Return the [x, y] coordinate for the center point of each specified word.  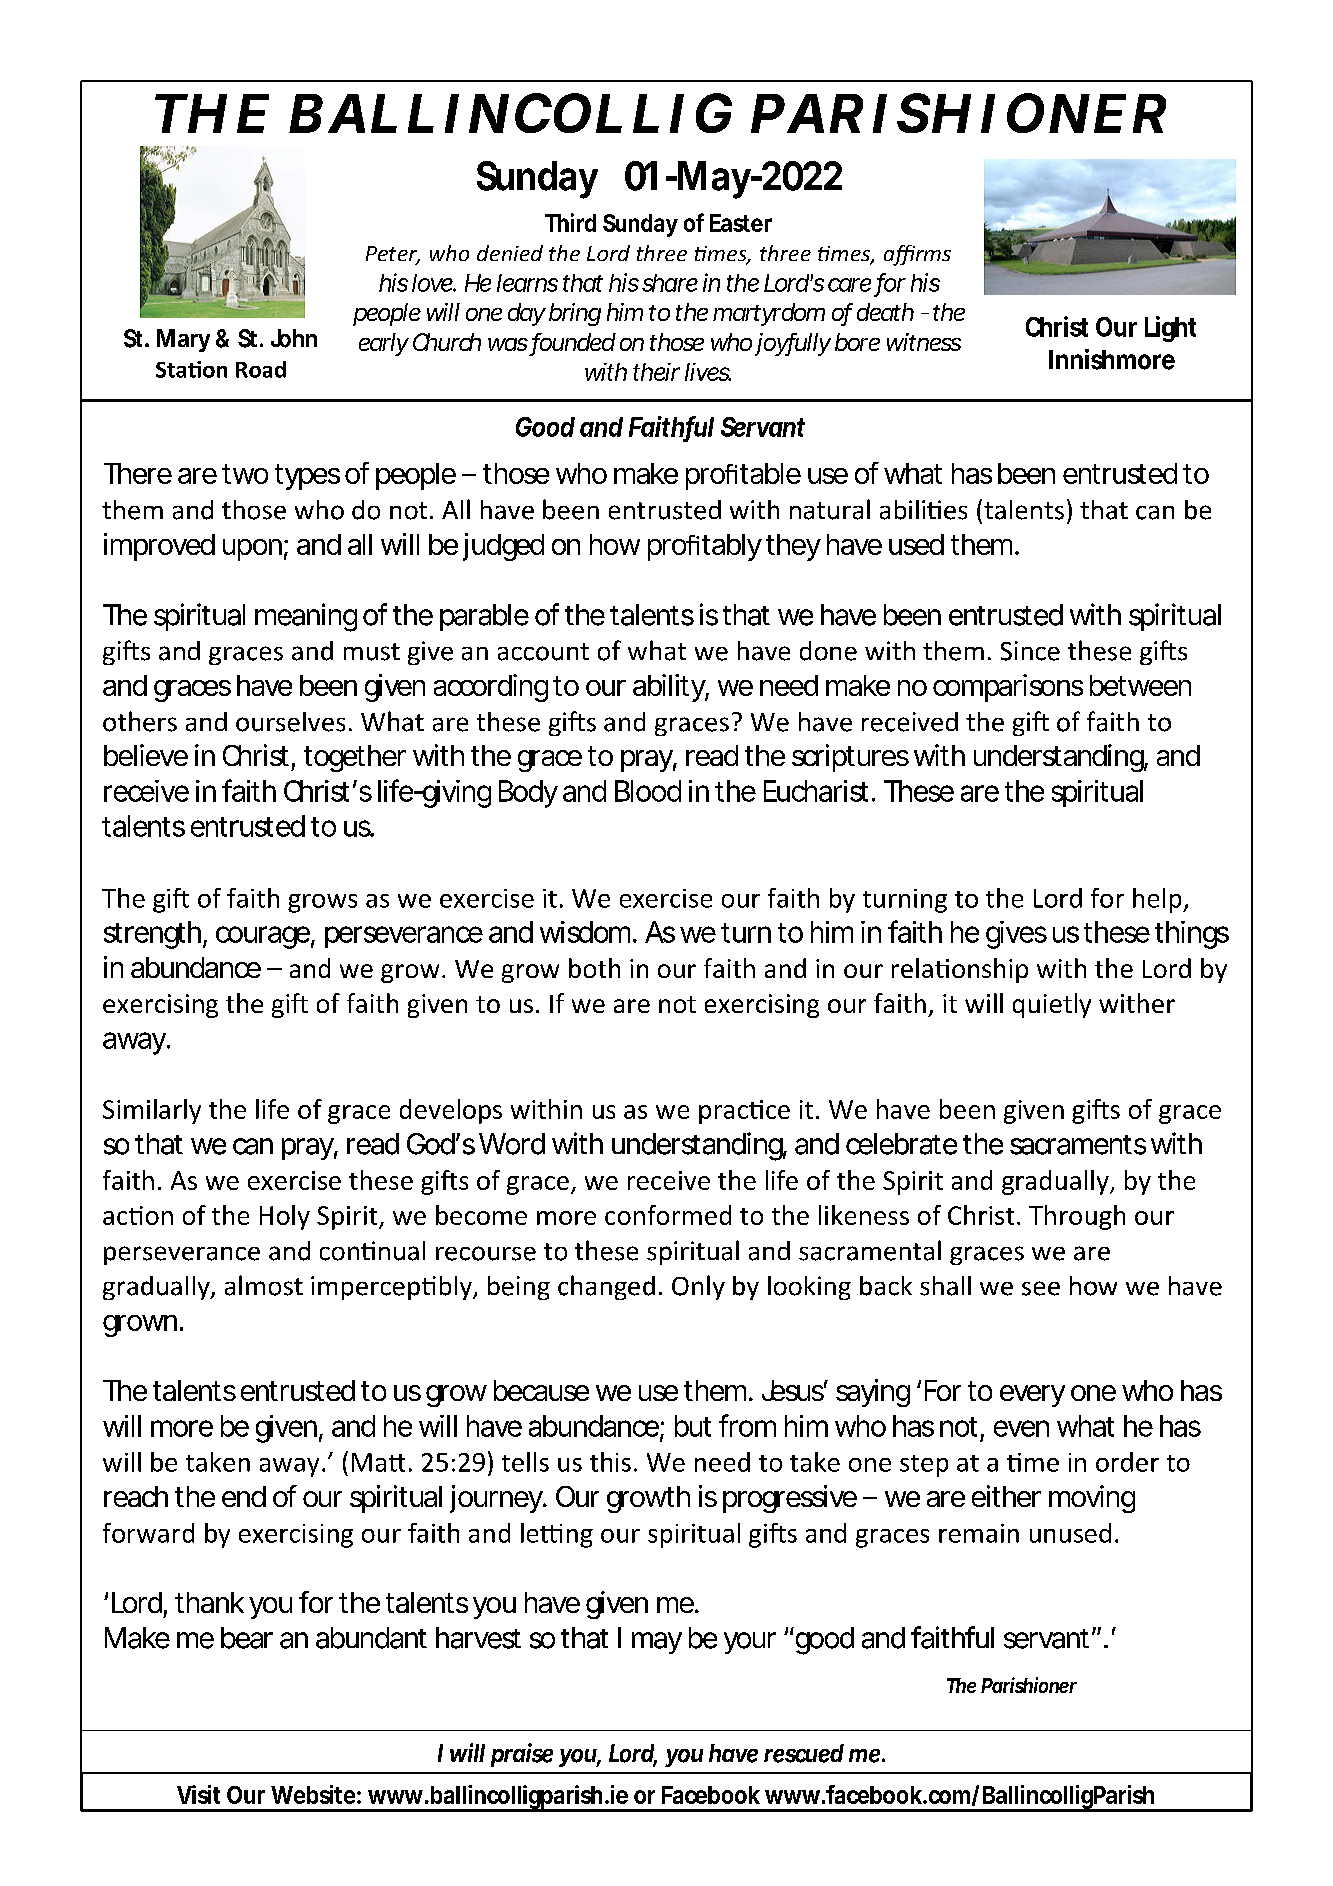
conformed [668, 1215]
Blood [648, 791]
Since [1030, 651]
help [1158, 900]
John [294, 338]
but [693, 1426]
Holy [285, 1217]
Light [1170, 329]
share [670, 283]
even [1021, 1428]
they [793, 547]
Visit [198, 1794]
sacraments [1078, 1145]
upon [252, 550]
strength [154, 935]
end [244, 1496]
